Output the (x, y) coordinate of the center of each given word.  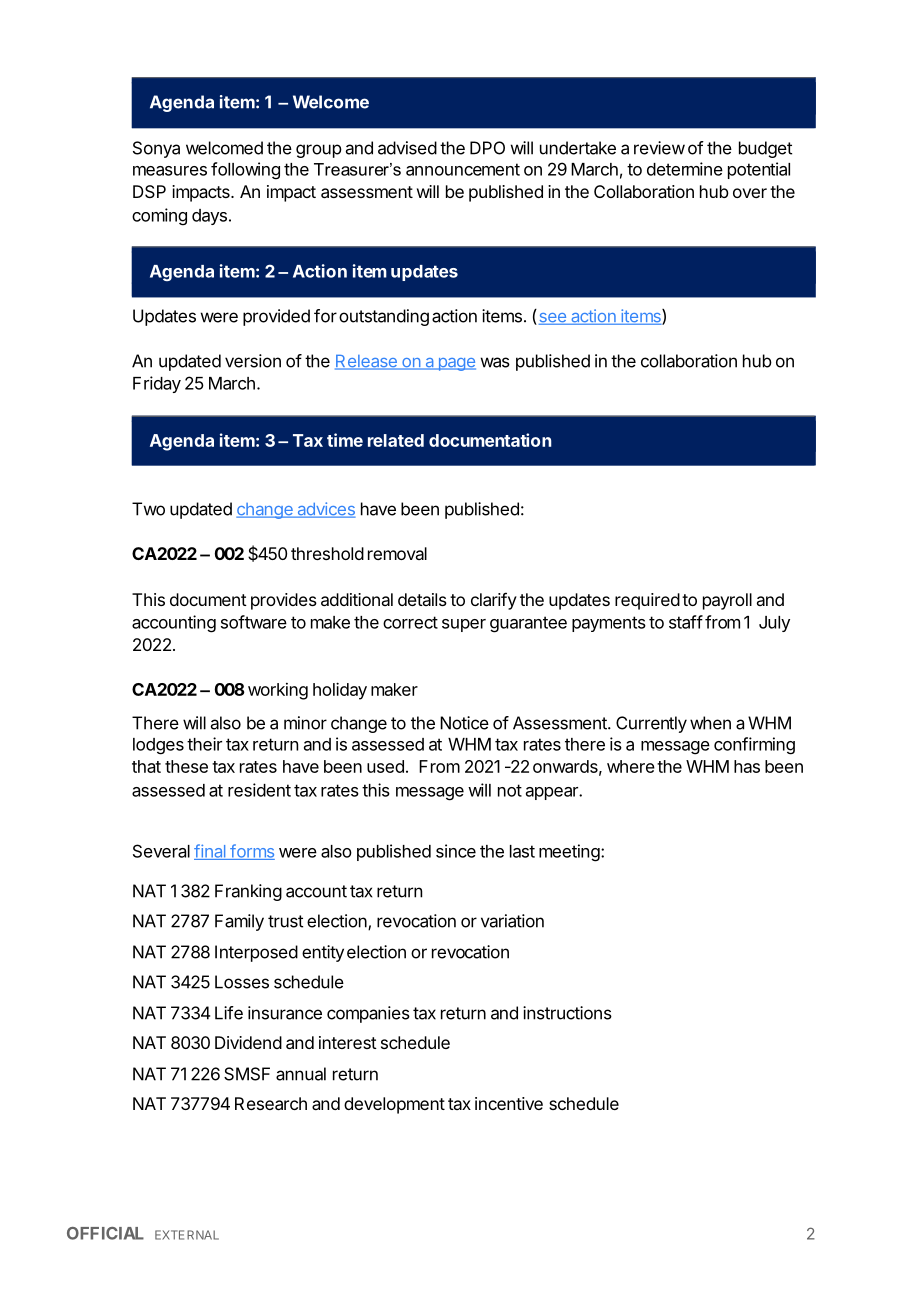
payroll (727, 601)
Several (161, 851)
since (456, 851)
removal (397, 553)
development (394, 1105)
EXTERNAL (187, 1235)
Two (148, 509)
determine (685, 169)
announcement (463, 169)
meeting (569, 853)
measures (170, 171)
